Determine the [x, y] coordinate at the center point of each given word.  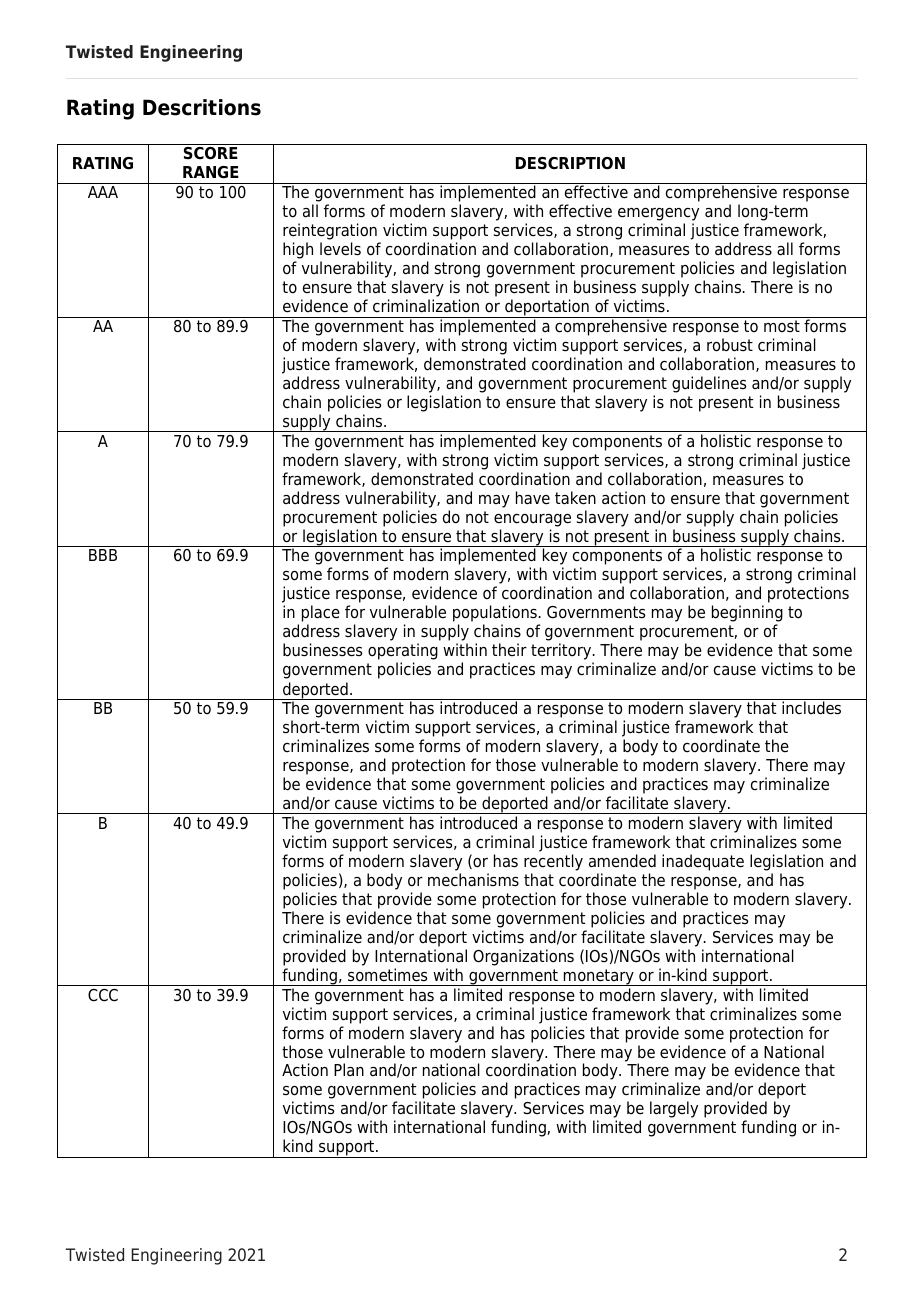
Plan [349, 1069]
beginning [747, 615]
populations [496, 615]
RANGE [211, 172]
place [321, 615]
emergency [658, 216]
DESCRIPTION [570, 163]
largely [674, 1109]
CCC [103, 995]
